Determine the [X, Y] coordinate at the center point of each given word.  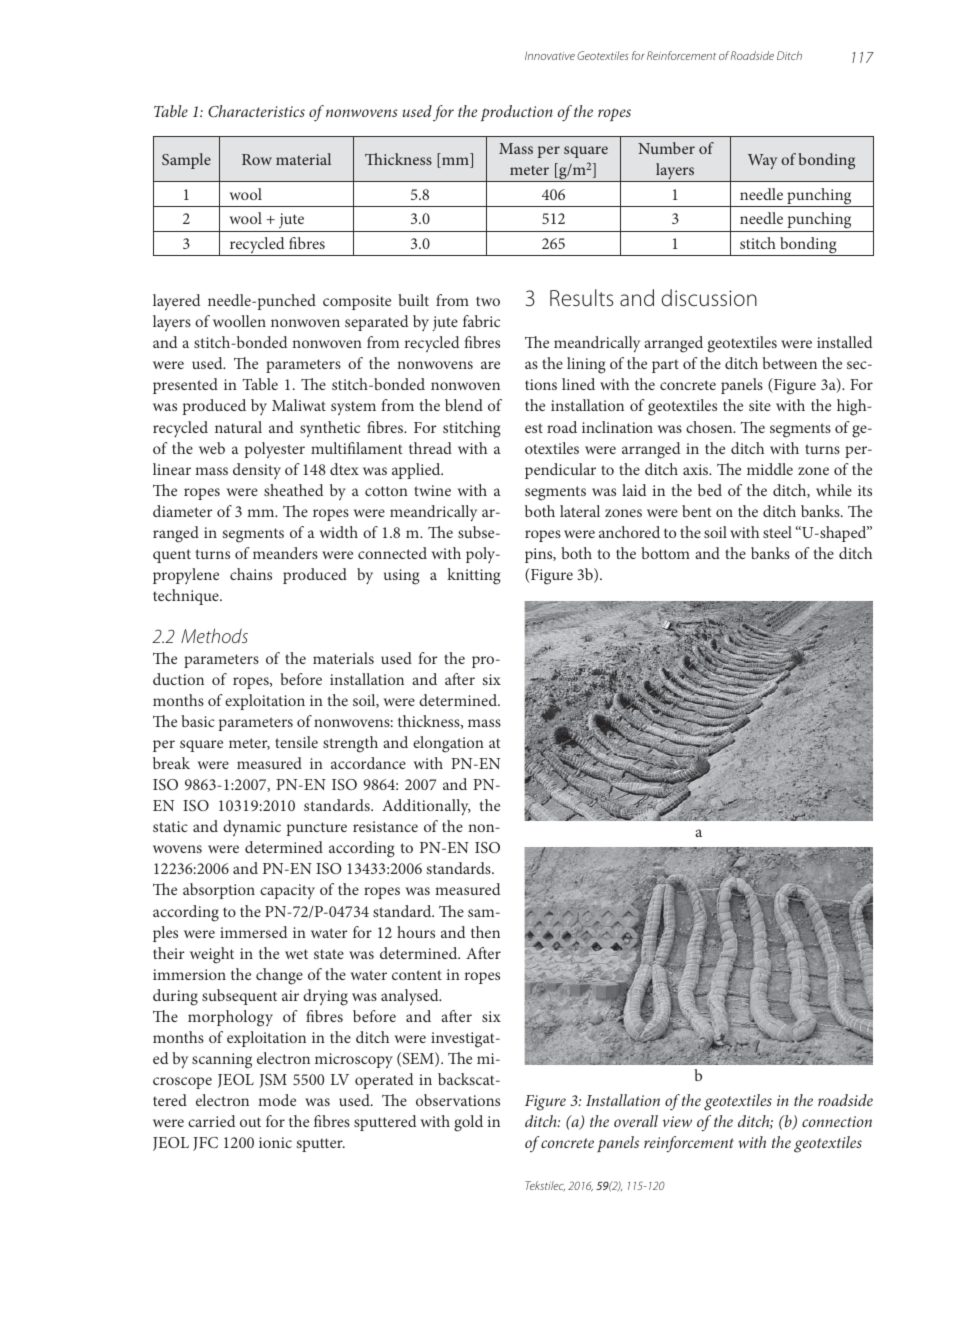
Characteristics [256, 111]
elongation [448, 744]
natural [238, 427]
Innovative [550, 55]
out [250, 1122]
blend [464, 405]
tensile [296, 742]
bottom [665, 553]
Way [762, 161]
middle [770, 469]
